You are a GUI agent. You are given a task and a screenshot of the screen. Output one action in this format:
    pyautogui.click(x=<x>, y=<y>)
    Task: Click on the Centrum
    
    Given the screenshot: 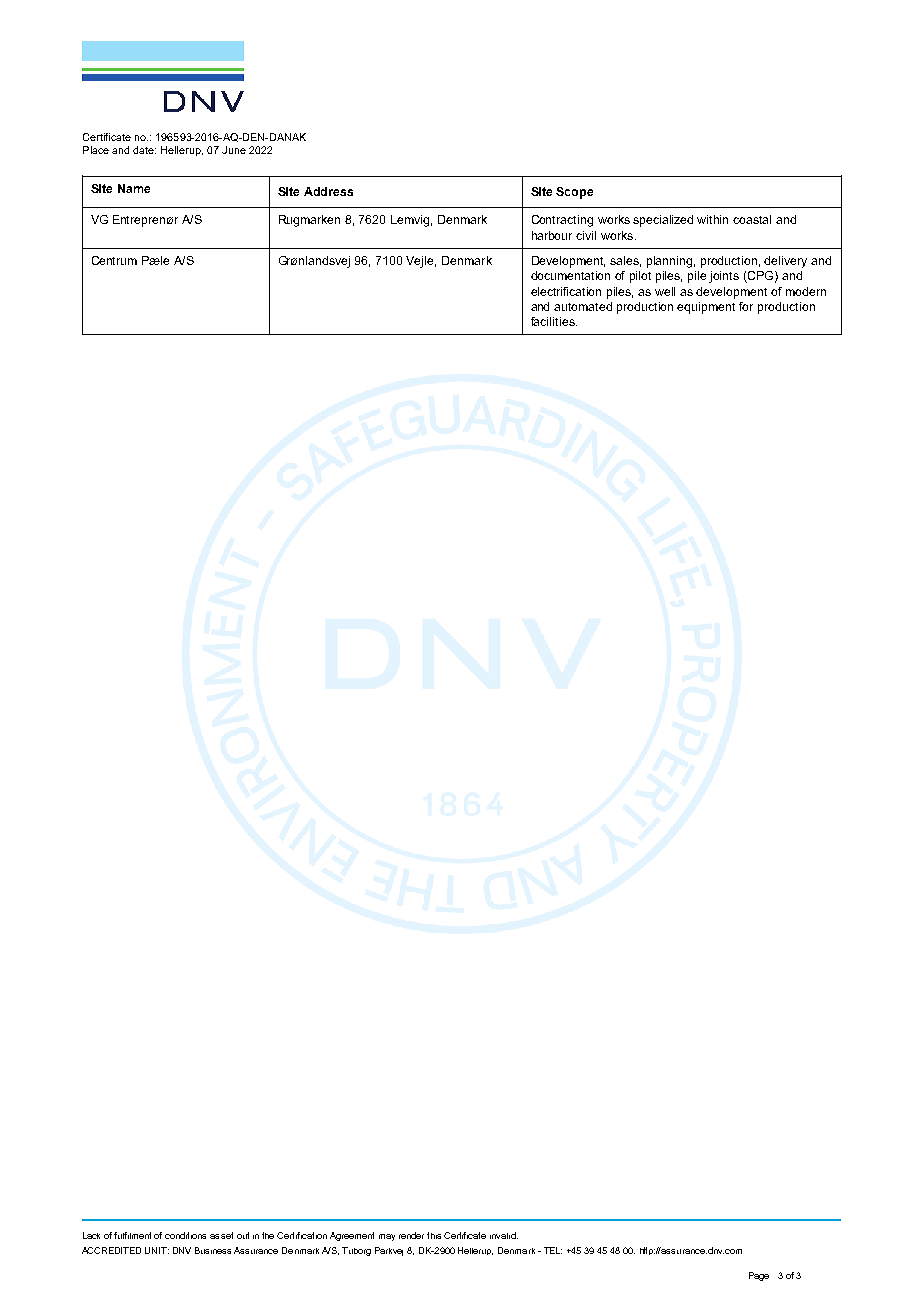 What is the action you would take?
    pyautogui.click(x=114, y=260)
